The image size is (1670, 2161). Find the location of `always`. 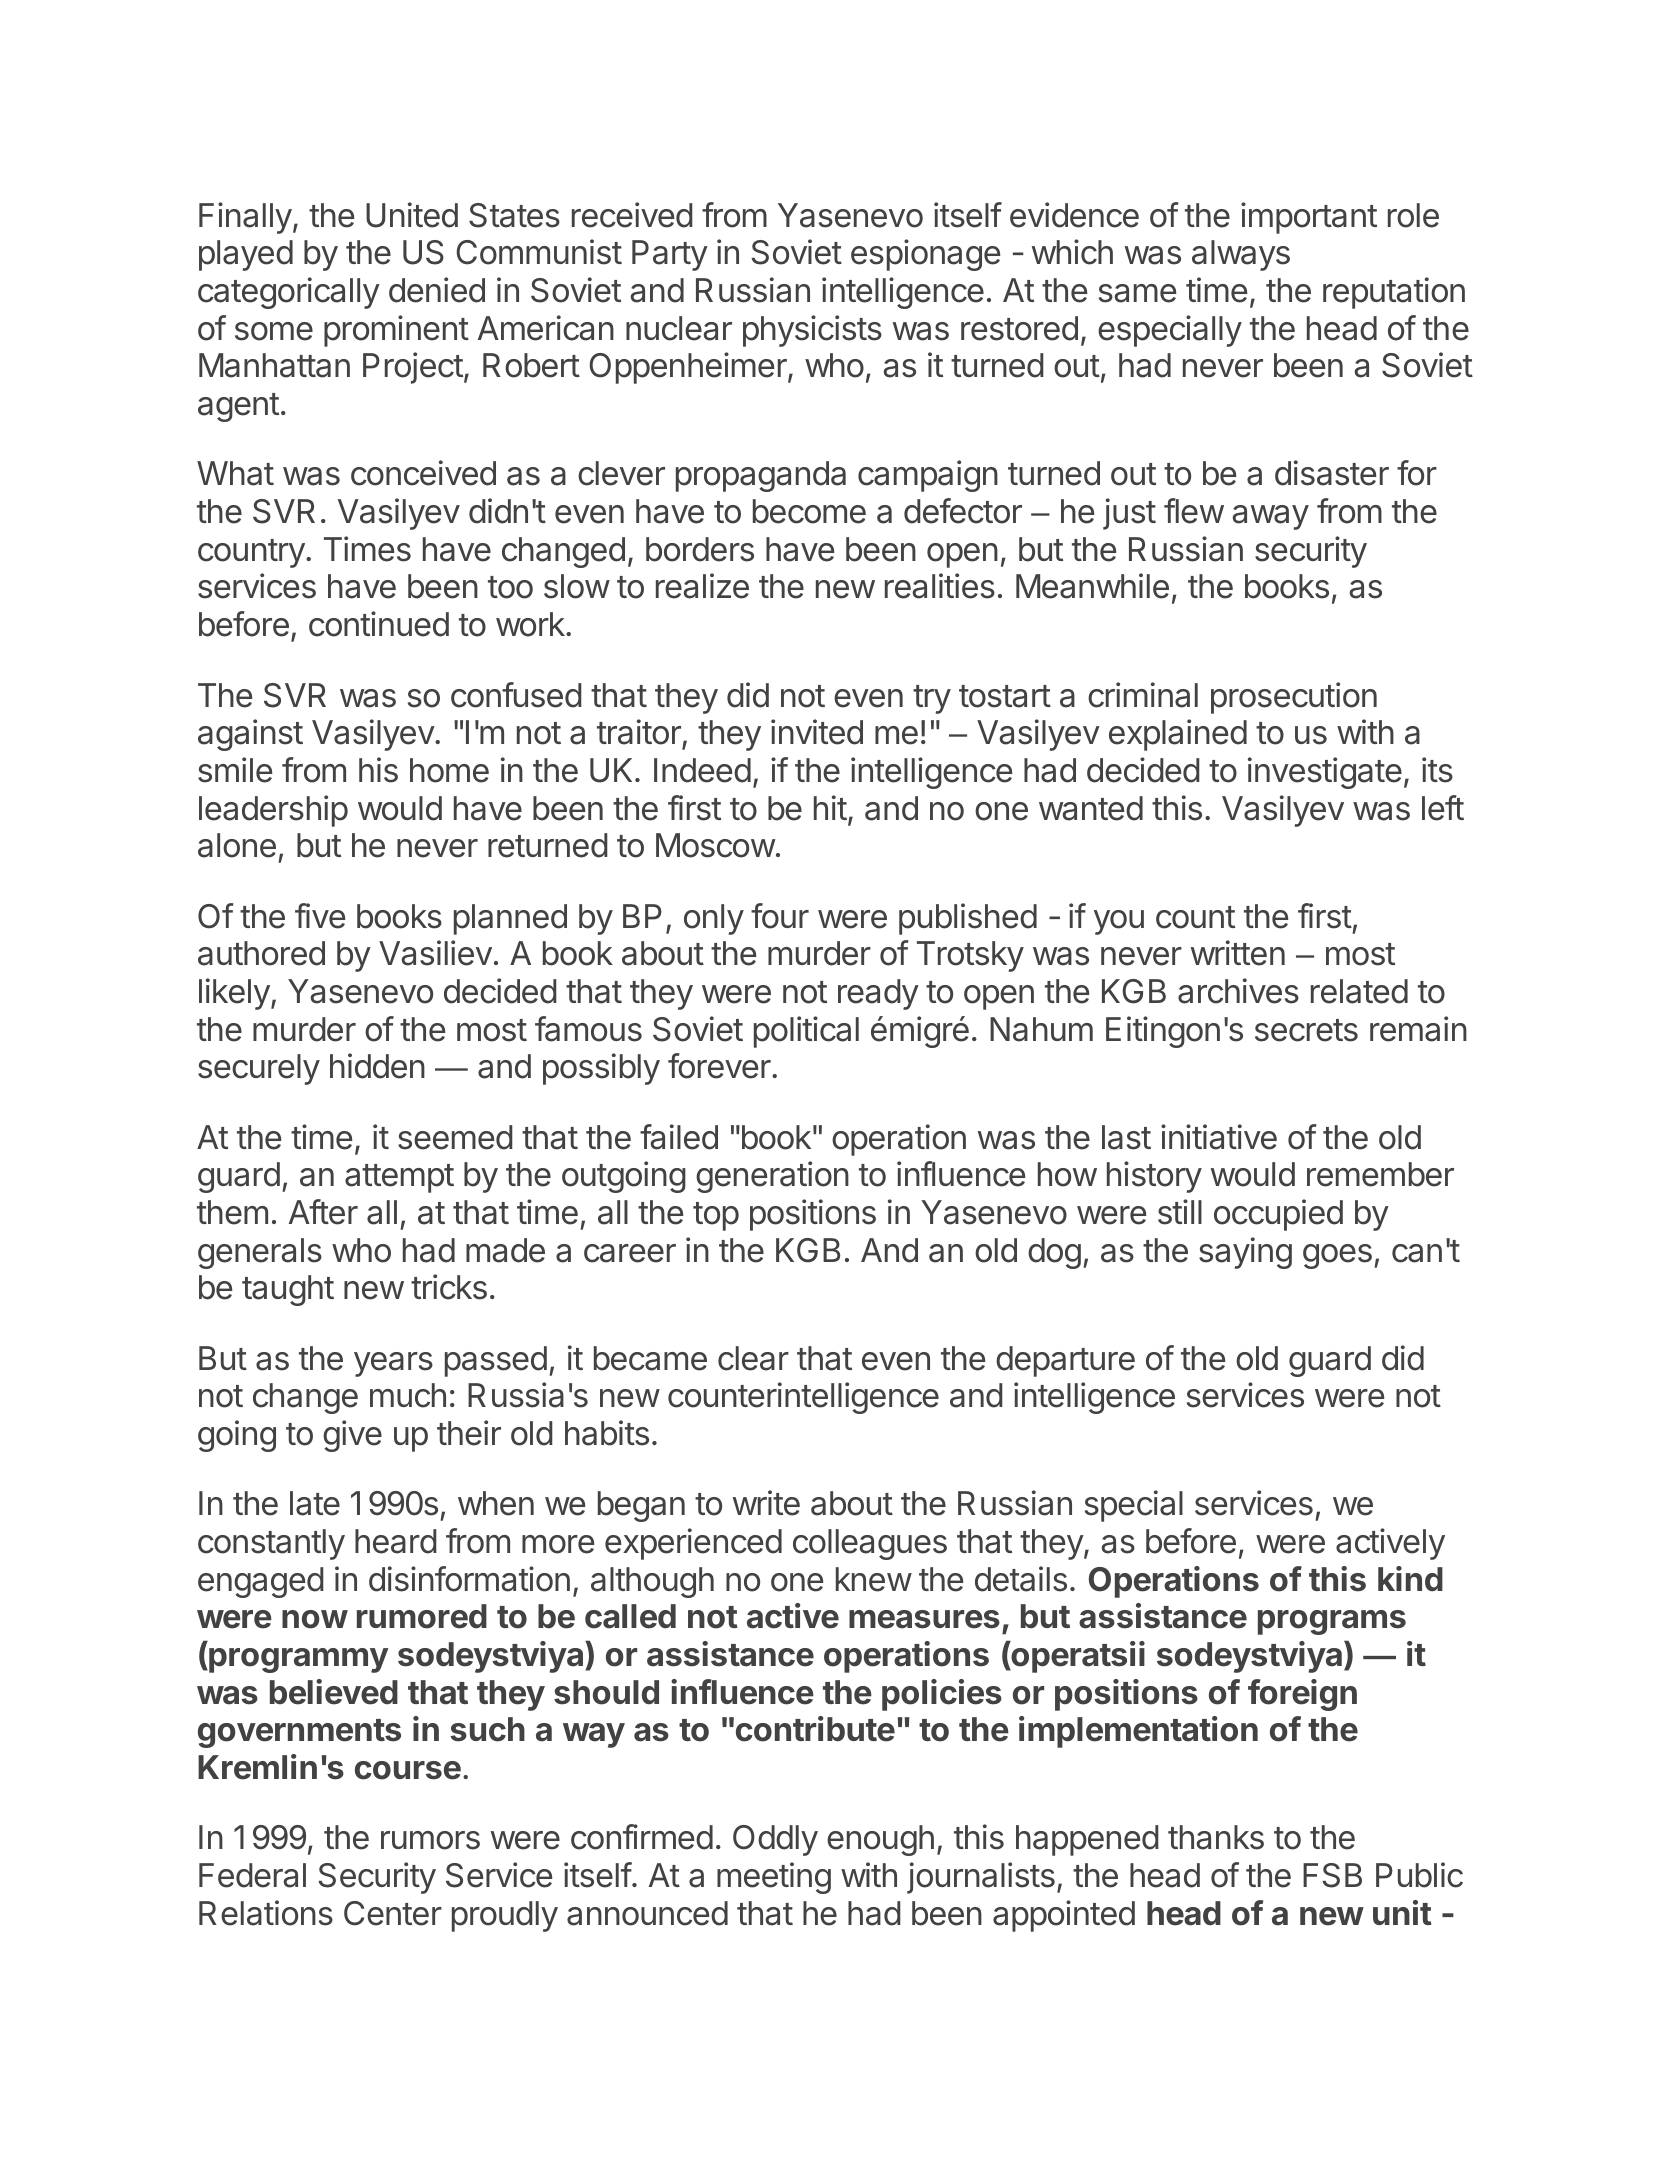

always is located at coordinates (1241, 255).
